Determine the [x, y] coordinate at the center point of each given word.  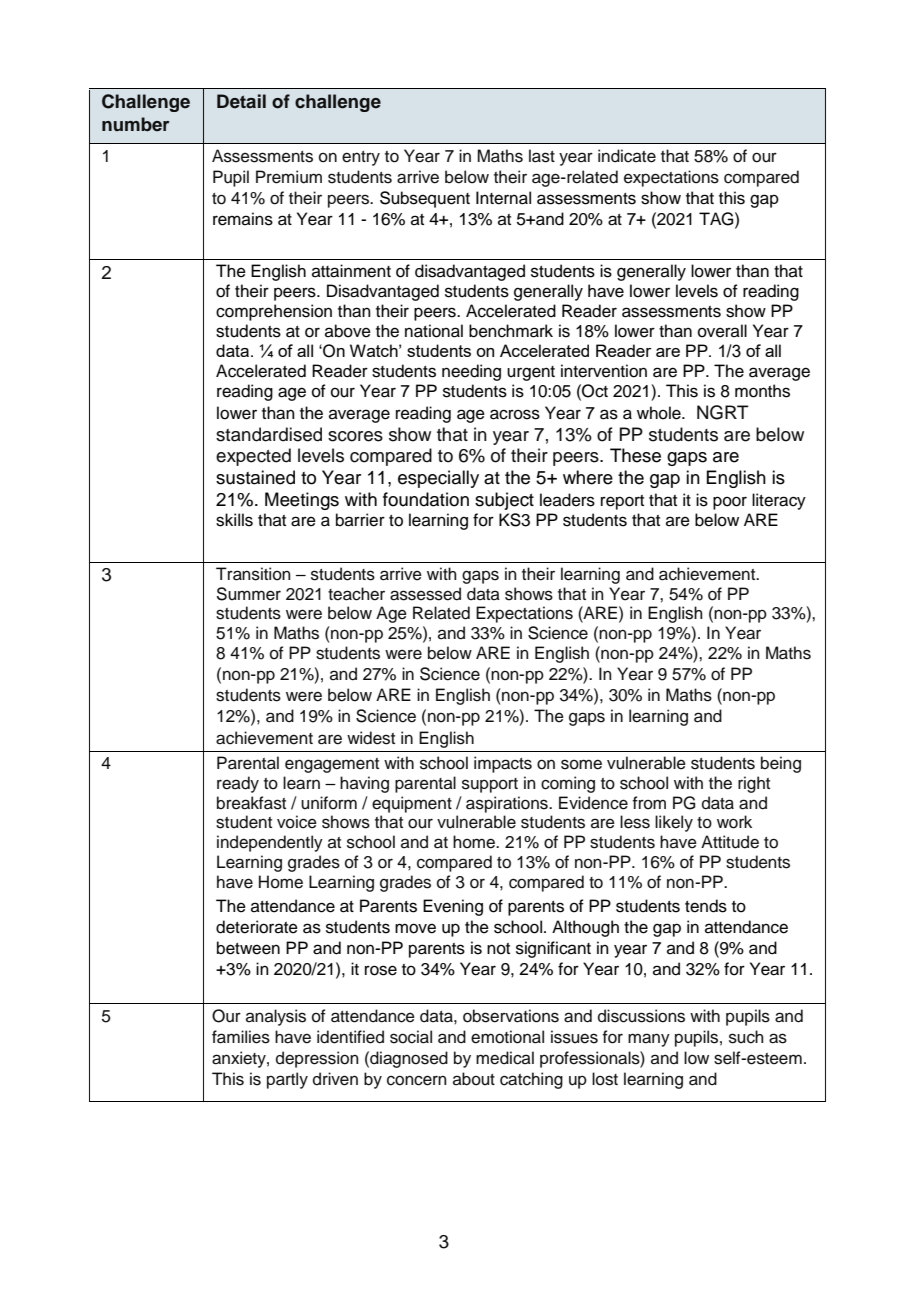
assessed [425, 594]
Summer [249, 594]
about [474, 1079]
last [542, 156]
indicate [627, 156]
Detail [241, 101]
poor [730, 503]
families [241, 1037]
